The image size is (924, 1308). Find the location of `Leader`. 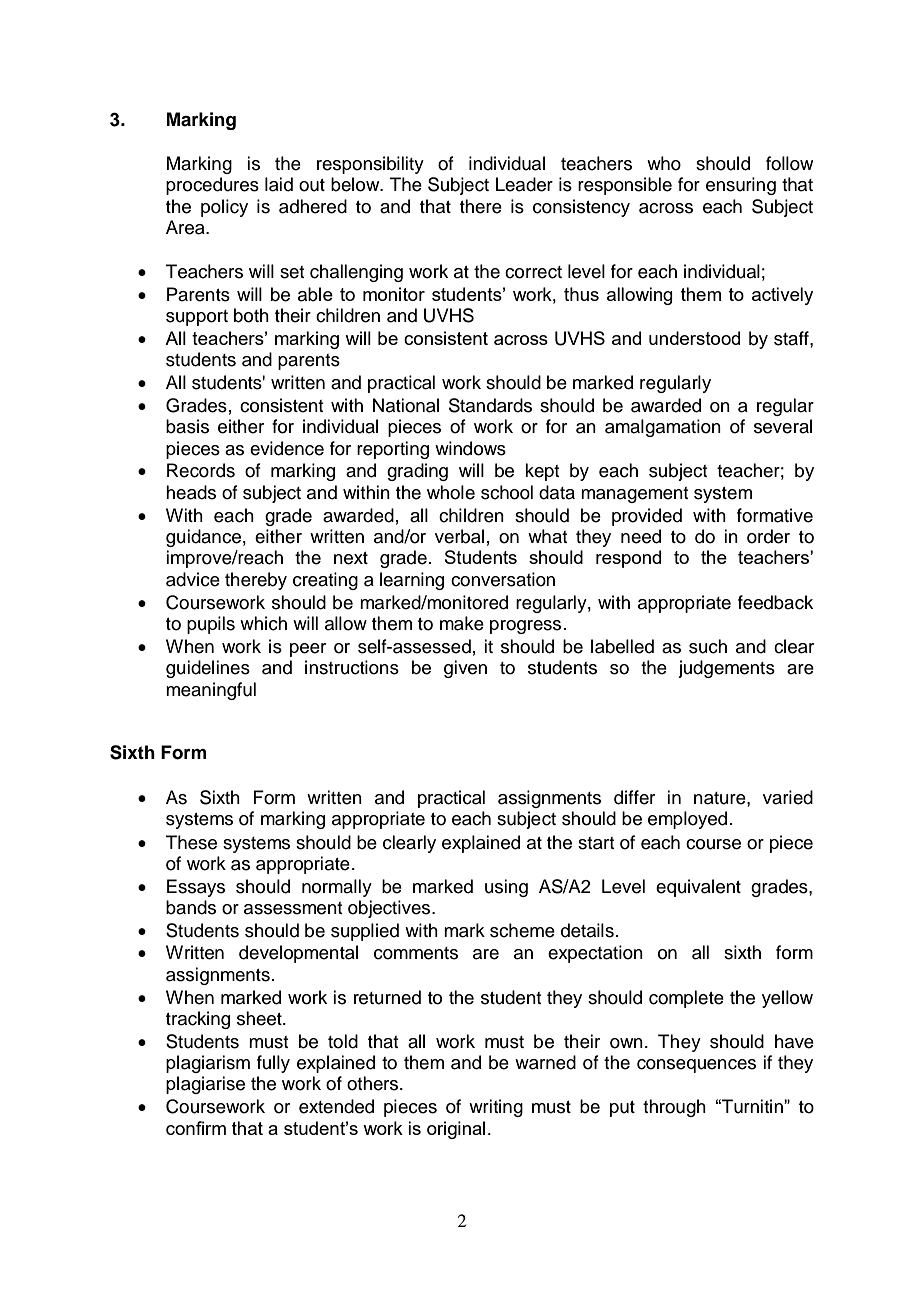

Leader is located at coordinates (524, 184).
